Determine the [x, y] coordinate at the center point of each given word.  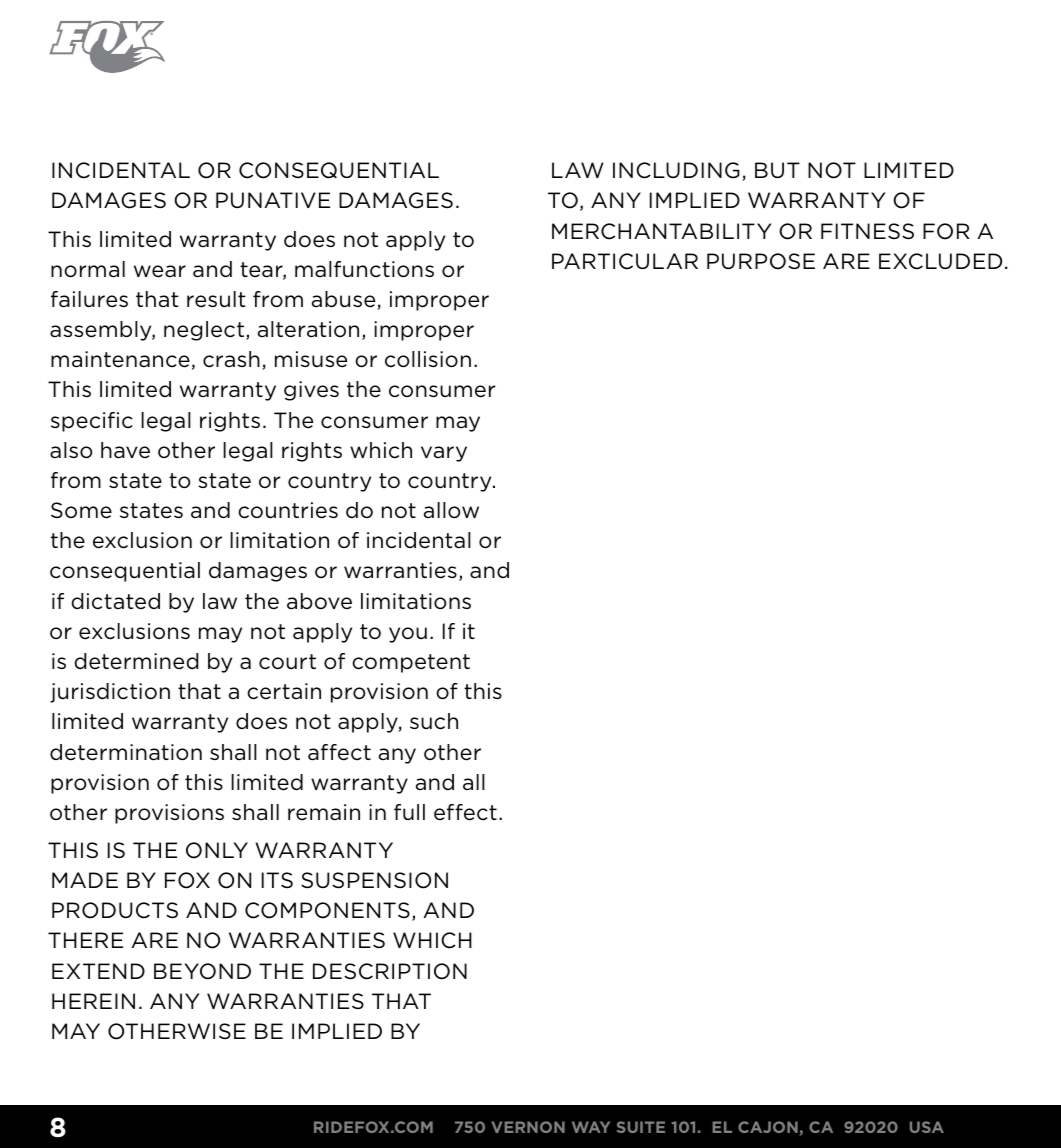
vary [444, 454]
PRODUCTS [115, 910]
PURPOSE [761, 261]
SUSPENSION [374, 880]
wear [160, 271]
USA [927, 1127]
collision [428, 359]
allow [451, 510]
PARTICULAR [625, 261]
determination [126, 752]
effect [465, 812]
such [434, 721]
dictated [115, 601]
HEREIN [93, 1001]
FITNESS [867, 231]
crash [231, 359]
